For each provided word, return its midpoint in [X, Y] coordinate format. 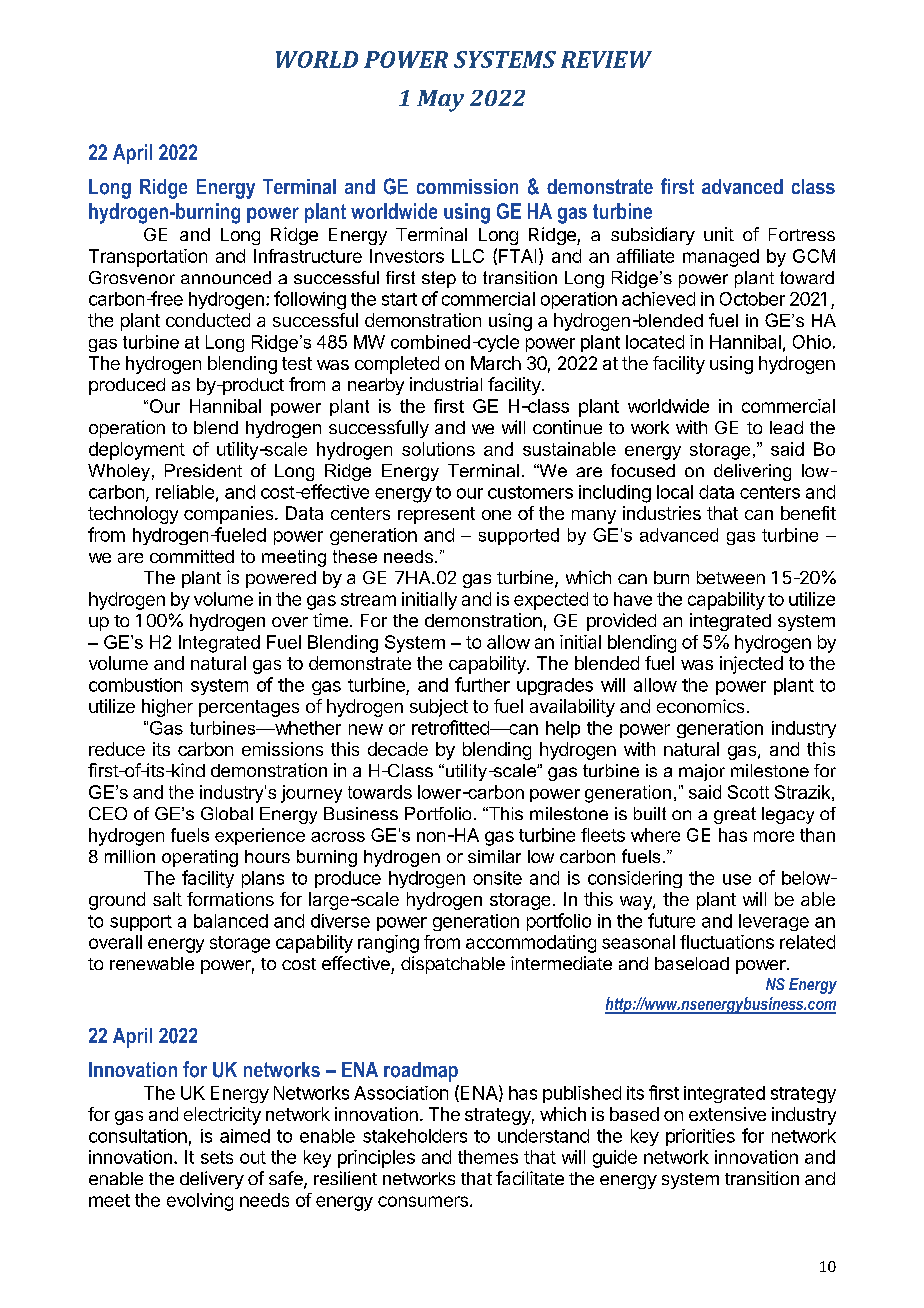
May [440, 101]
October [752, 299]
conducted [208, 320]
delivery [212, 1180]
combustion [135, 685]
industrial [446, 384]
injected [751, 665]
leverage [774, 922]
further [482, 684]
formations [230, 899]
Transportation [148, 258]
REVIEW [606, 59]
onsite [497, 878]
